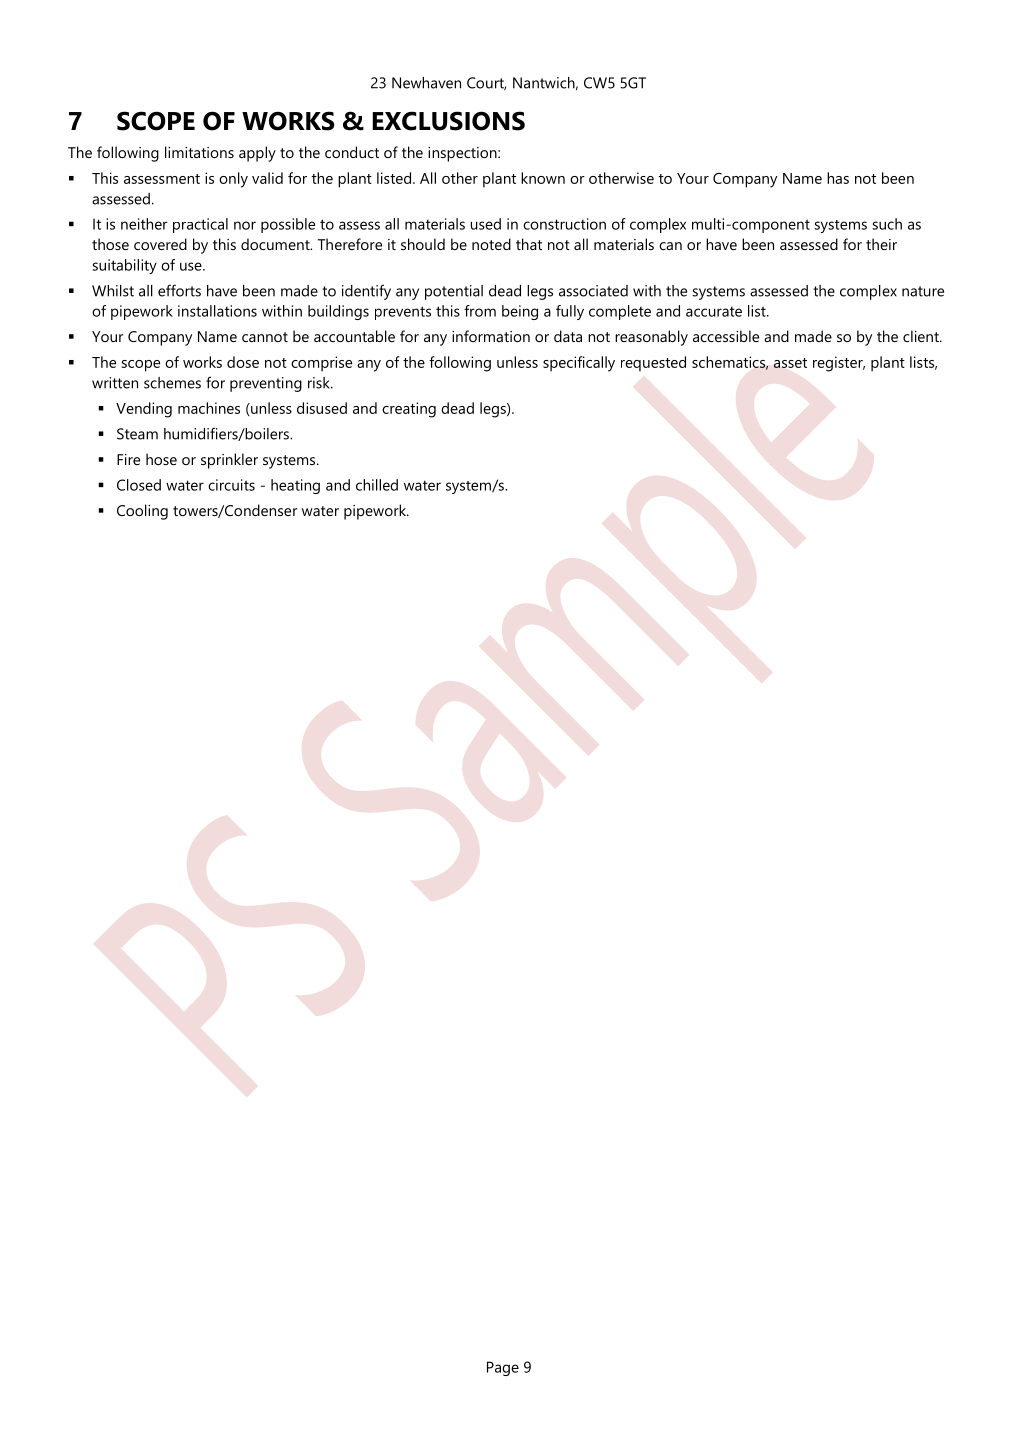 The image size is (1017, 1438). What do you see at coordinates (543, 178) in the page?
I see `known` at bounding box center [543, 178].
